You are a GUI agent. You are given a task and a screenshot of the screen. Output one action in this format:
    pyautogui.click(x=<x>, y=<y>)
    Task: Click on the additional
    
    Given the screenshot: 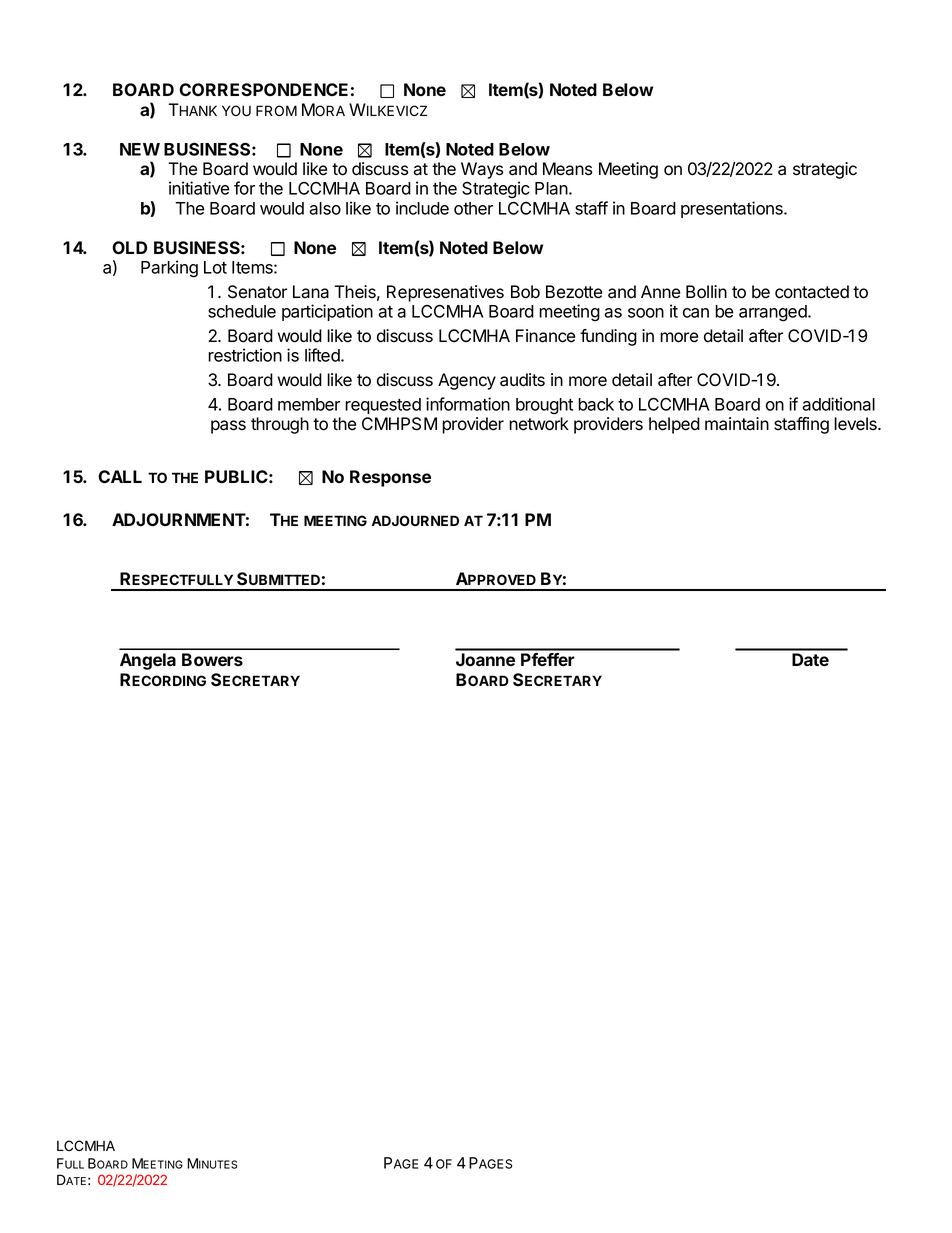 What is the action you would take?
    pyautogui.click(x=838, y=404)
